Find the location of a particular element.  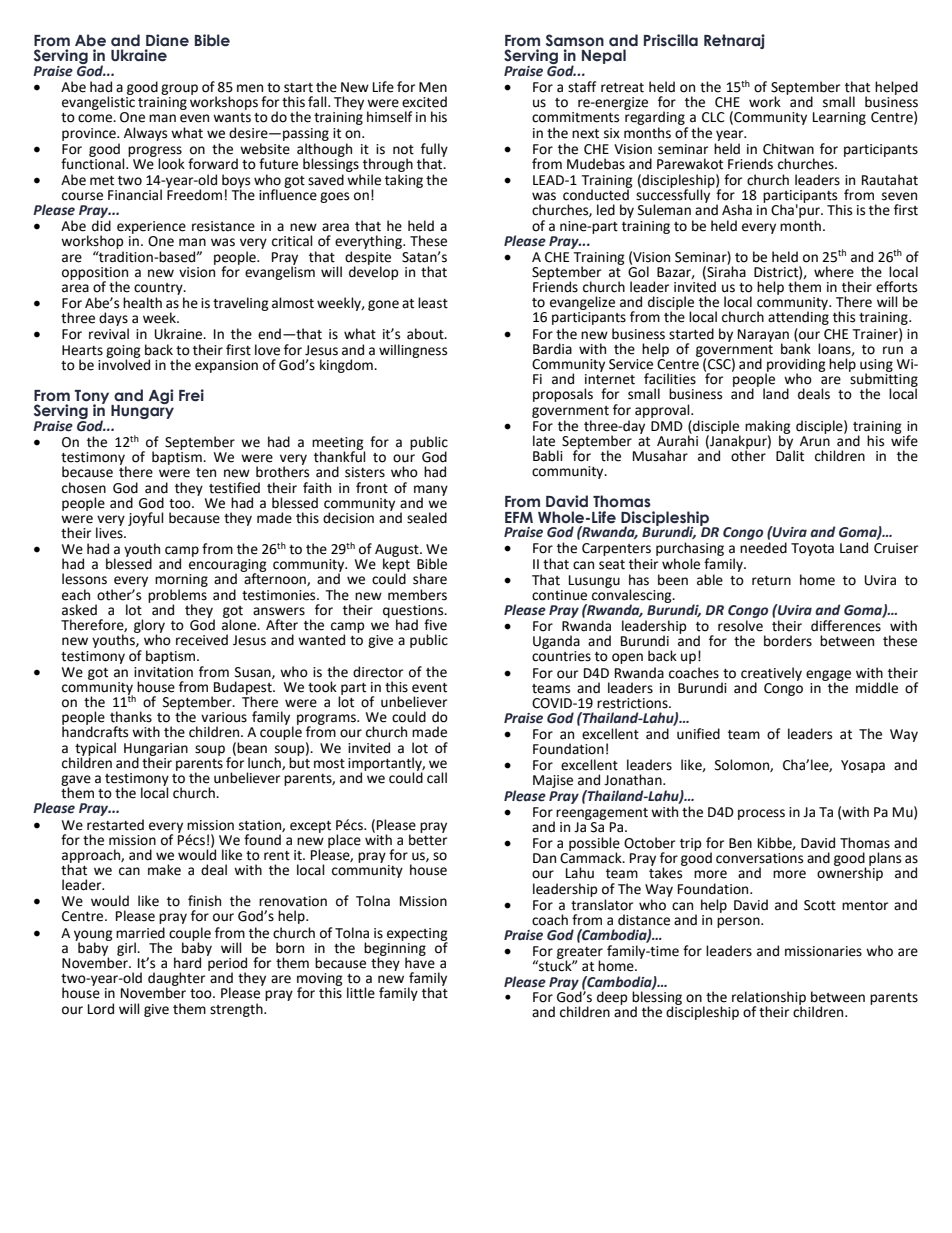

invitation is located at coordinates (163, 672).
